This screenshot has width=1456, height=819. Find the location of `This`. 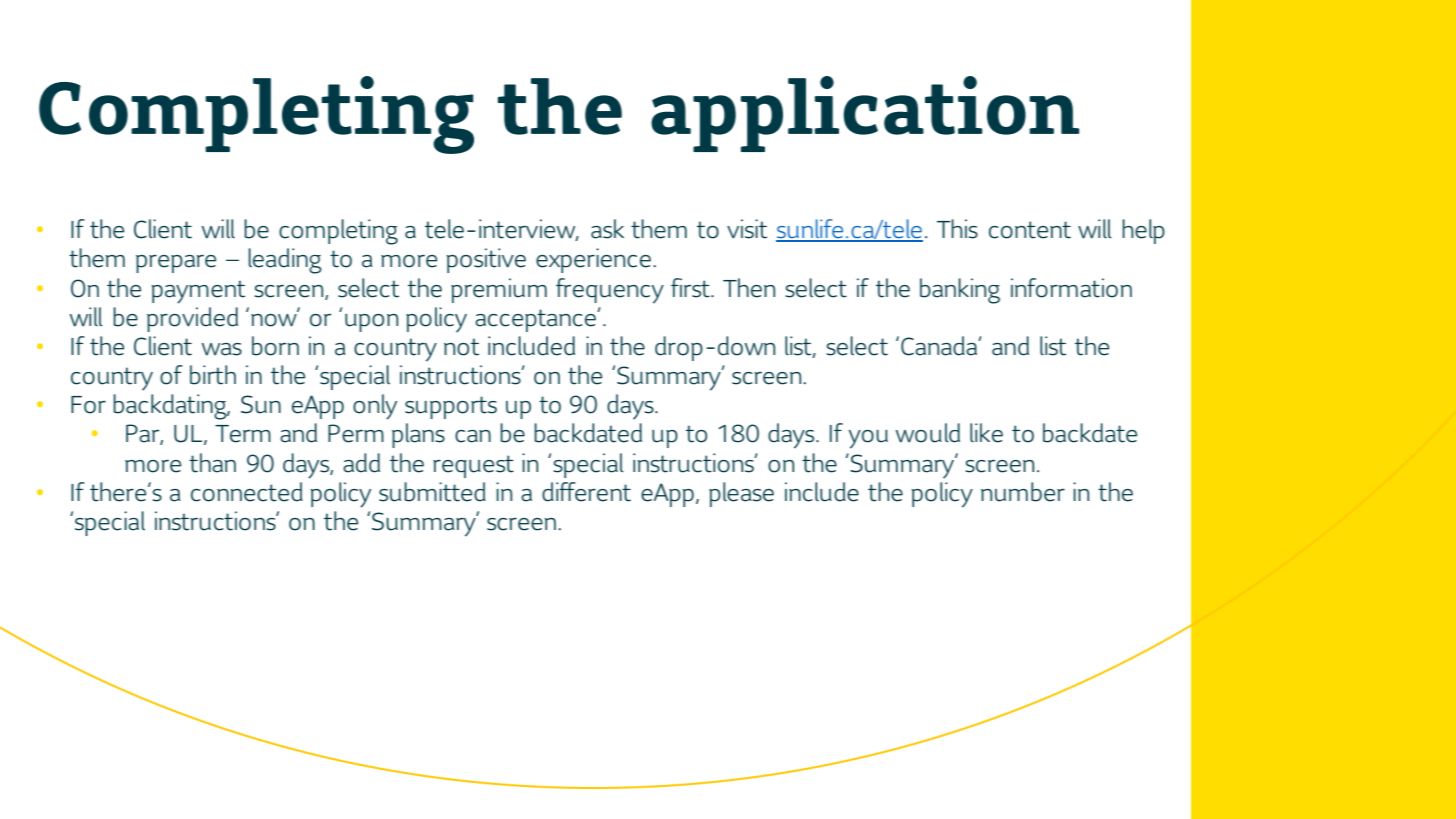

This is located at coordinates (957, 229).
